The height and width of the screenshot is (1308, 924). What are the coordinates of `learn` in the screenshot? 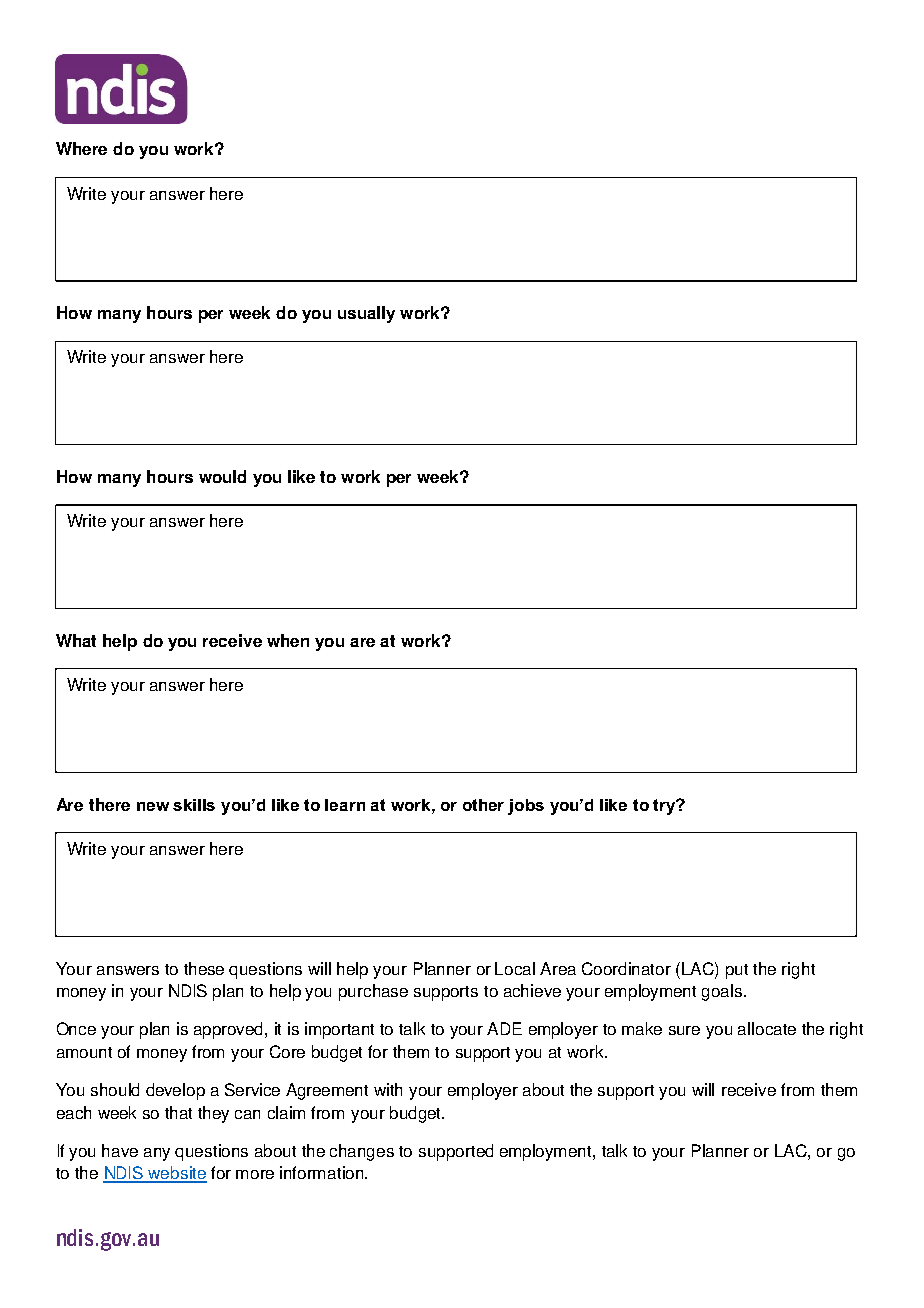 It's located at (345, 805).
